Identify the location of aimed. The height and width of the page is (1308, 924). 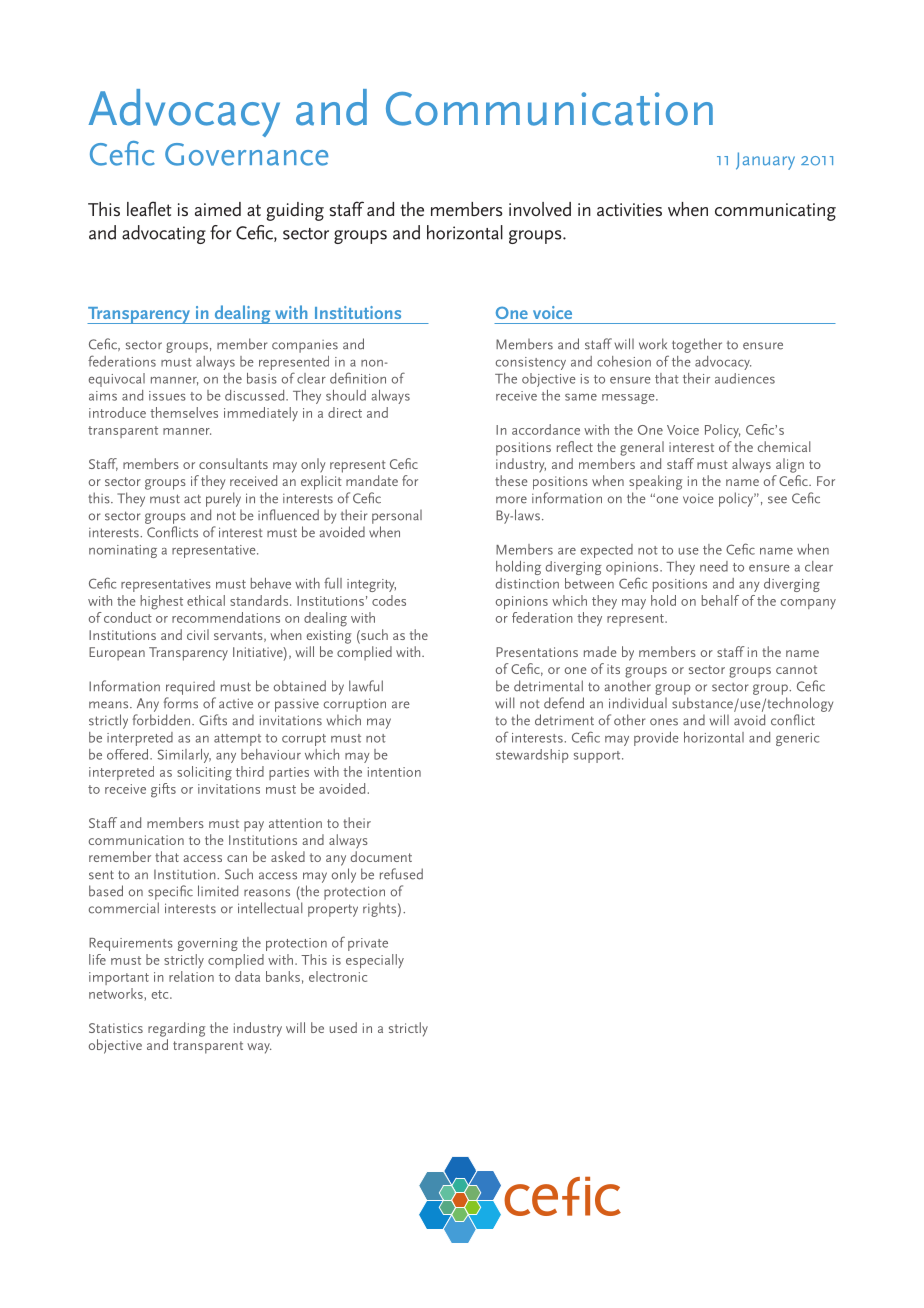
(218, 209).
